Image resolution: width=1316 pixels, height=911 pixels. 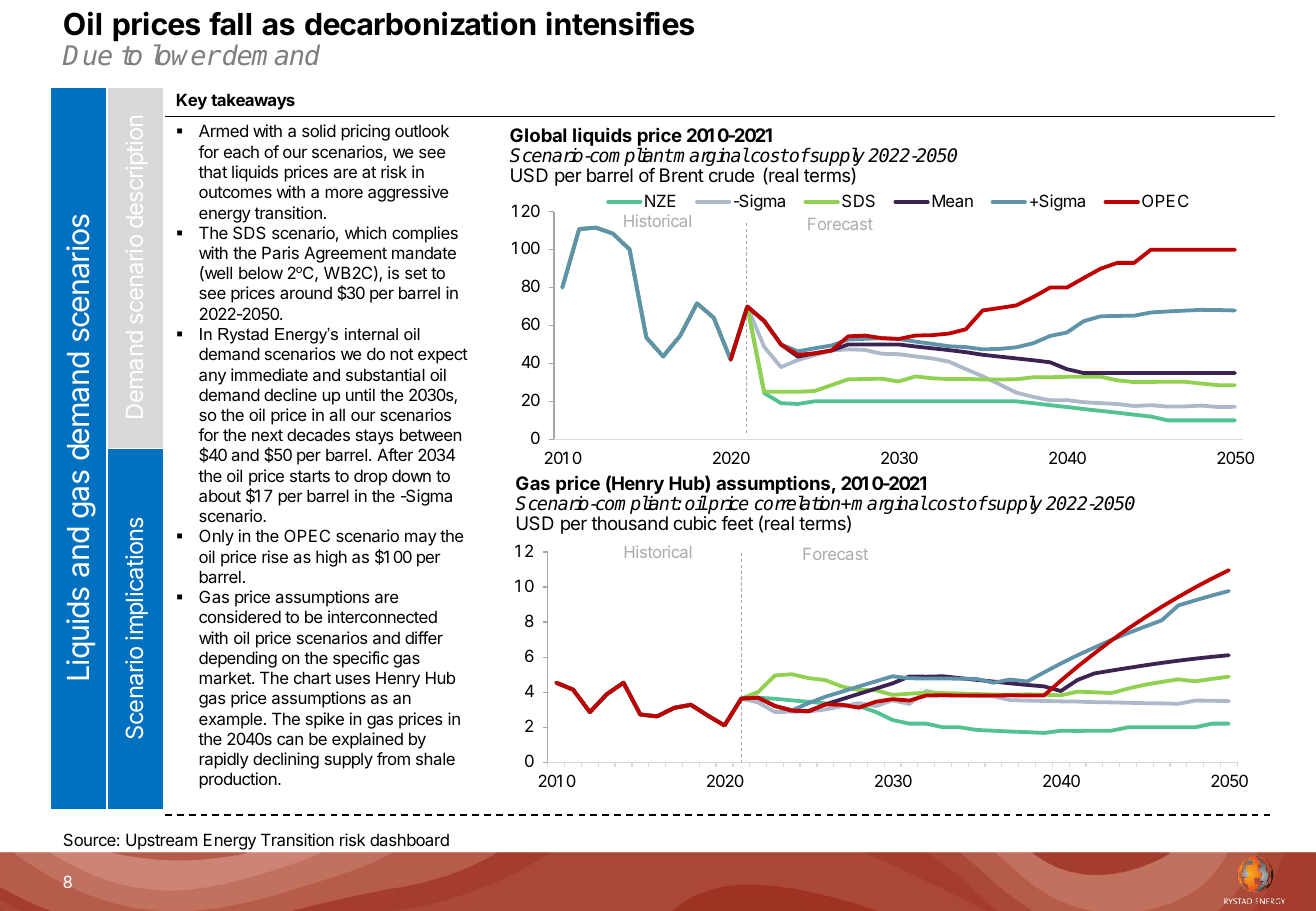 What do you see at coordinates (420, 23) in the document?
I see `decarbonization` at bounding box center [420, 23].
